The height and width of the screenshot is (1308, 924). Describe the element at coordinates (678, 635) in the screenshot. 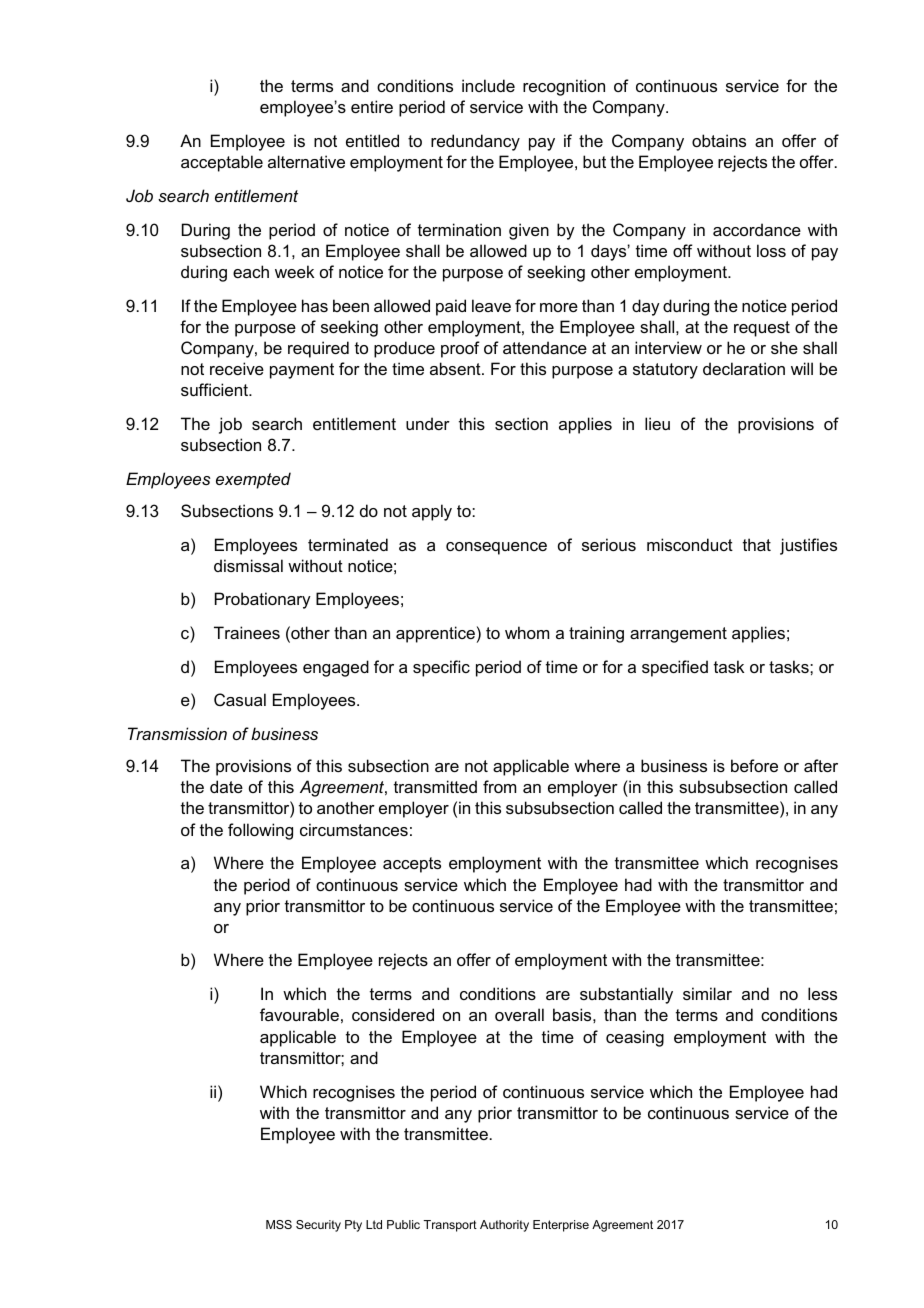

I see `arrangement` at that location.
